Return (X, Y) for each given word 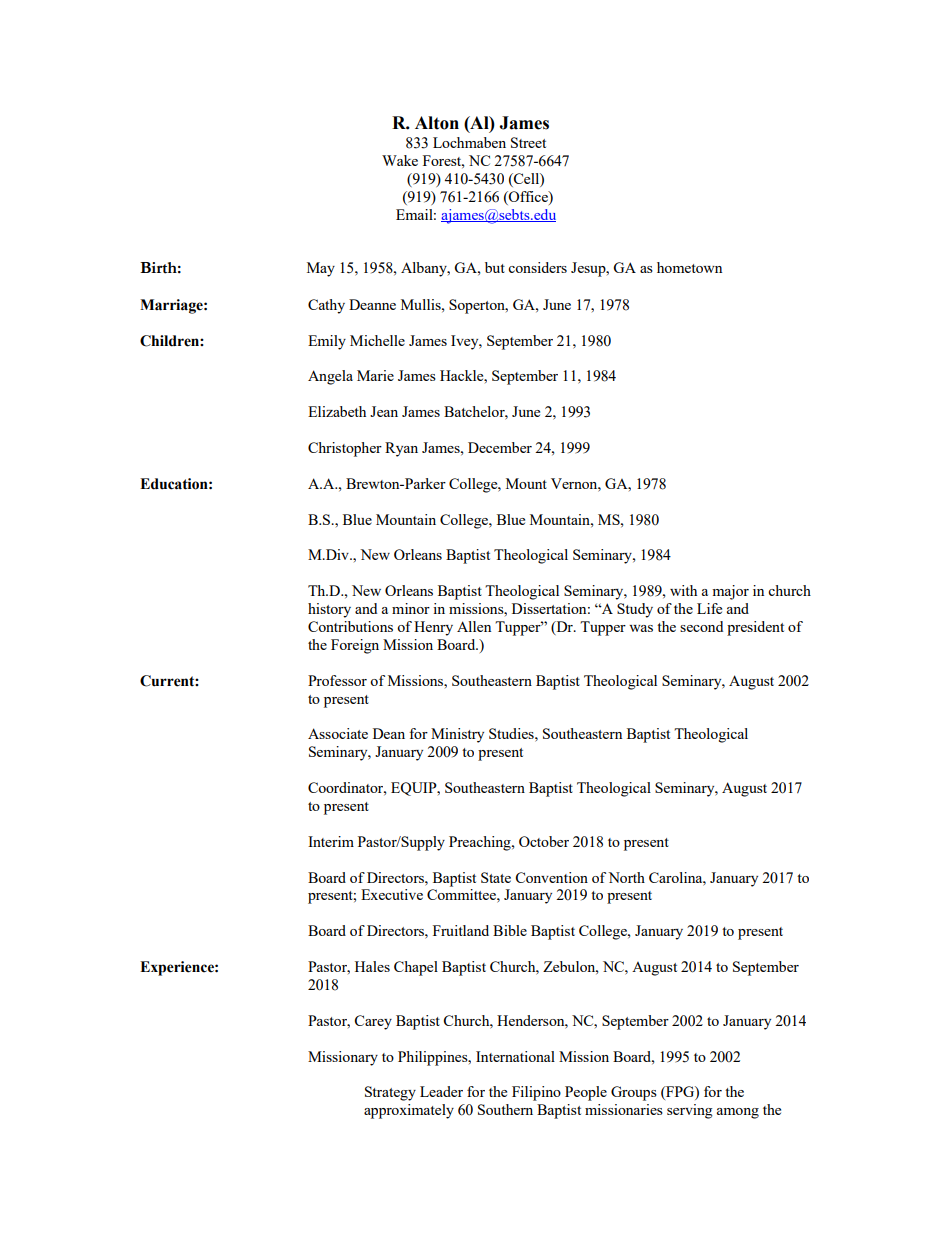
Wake (400, 160)
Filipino (536, 1093)
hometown (689, 267)
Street (528, 142)
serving (690, 1111)
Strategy (390, 1093)
